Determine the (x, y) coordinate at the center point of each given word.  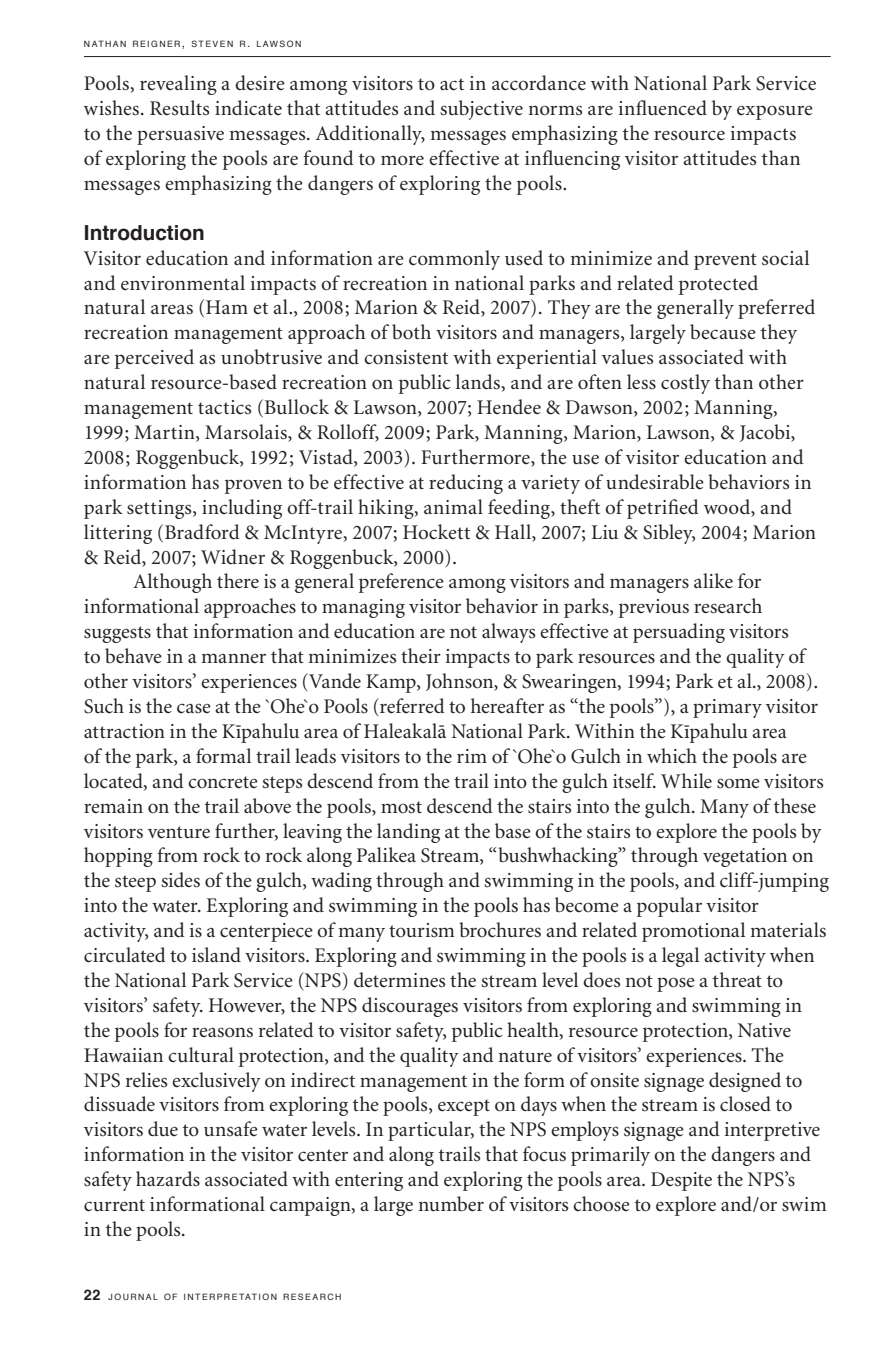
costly (685, 384)
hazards (168, 1178)
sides (180, 880)
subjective (481, 110)
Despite (681, 1181)
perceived (154, 359)
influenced (663, 108)
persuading (679, 633)
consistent (406, 357)
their (421, 656)
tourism (421, 930)
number (451, 1204)
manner (233, 658)
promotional (693, 932)
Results (179, 108)
